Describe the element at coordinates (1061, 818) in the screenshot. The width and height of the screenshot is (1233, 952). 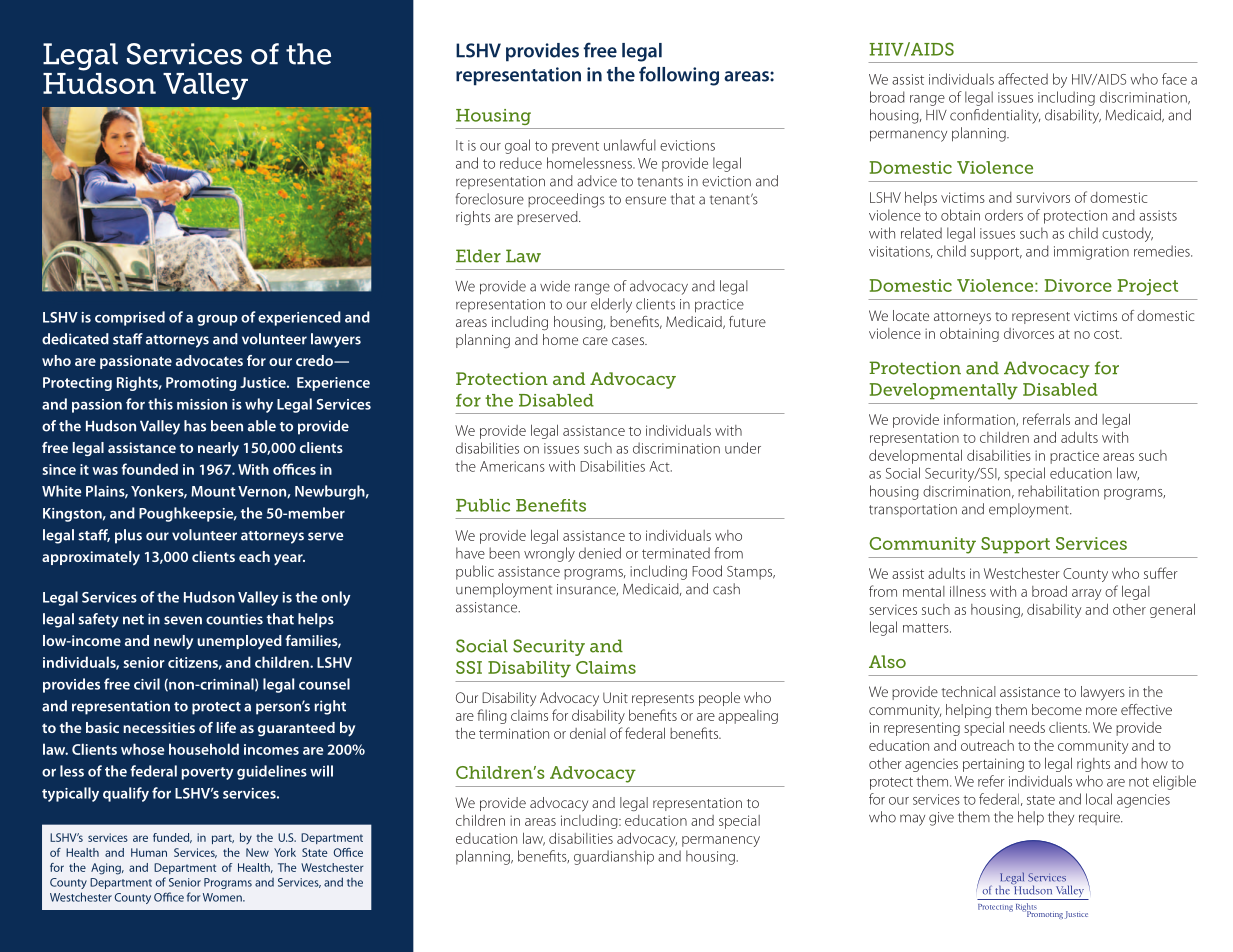
I see `they` at that location.
